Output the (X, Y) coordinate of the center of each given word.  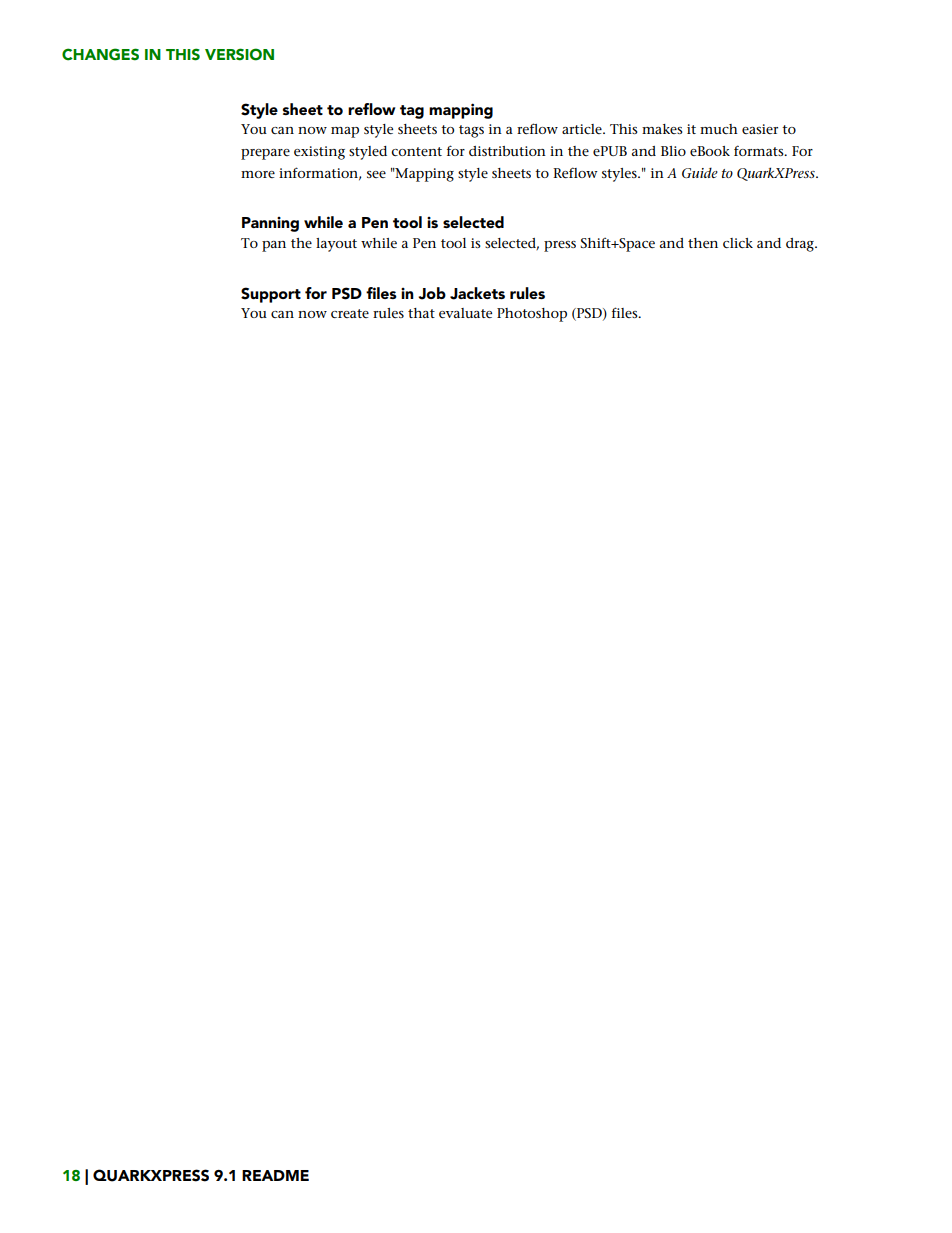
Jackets (477, 293)
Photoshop (532, 315)
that (421, 313)
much (719, 129)
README (275, 1175)
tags (471, 131)
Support (271, 295)
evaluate (465, 313)
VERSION (239, 54)
